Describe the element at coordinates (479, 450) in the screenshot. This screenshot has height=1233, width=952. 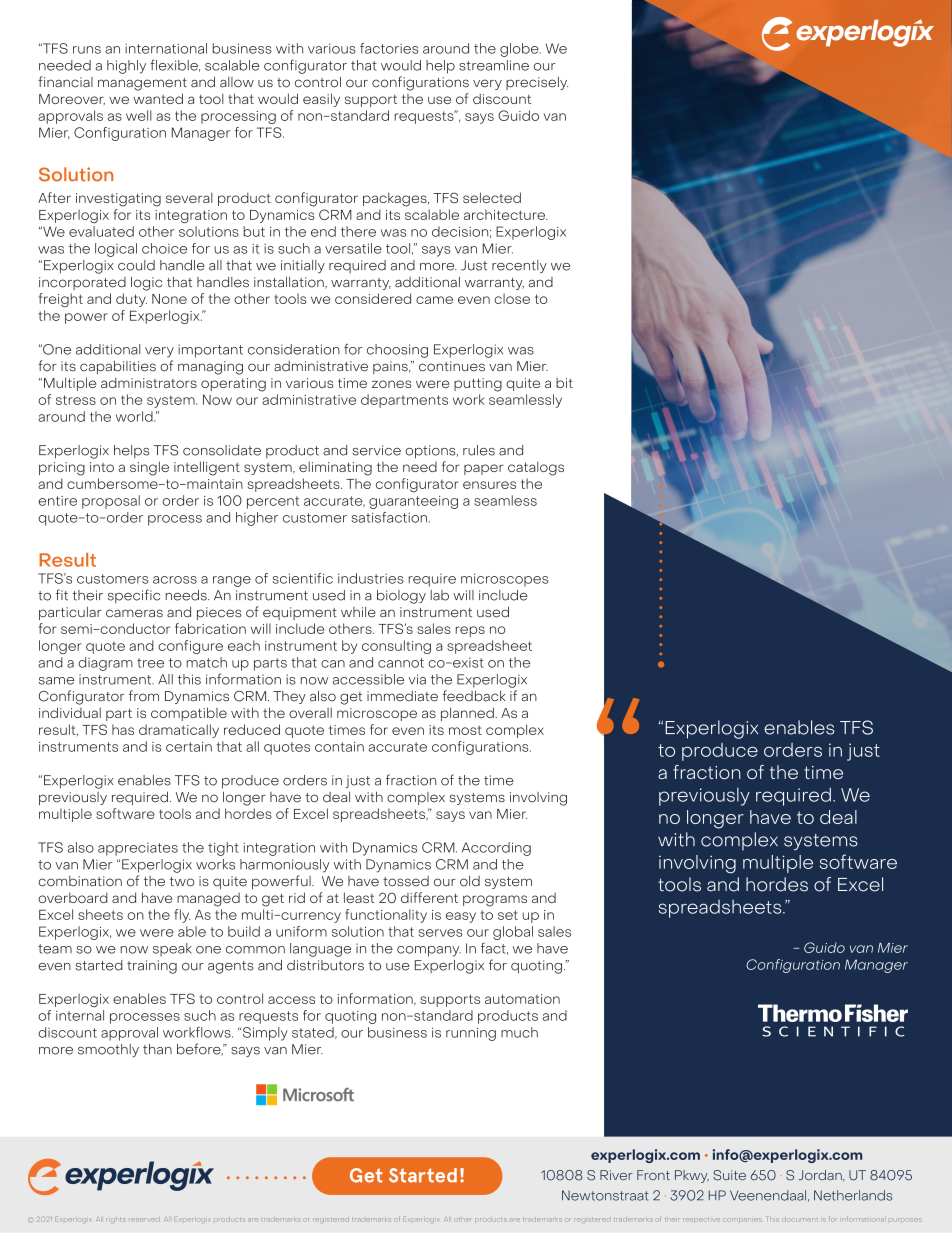
I see `rules` at that location.
